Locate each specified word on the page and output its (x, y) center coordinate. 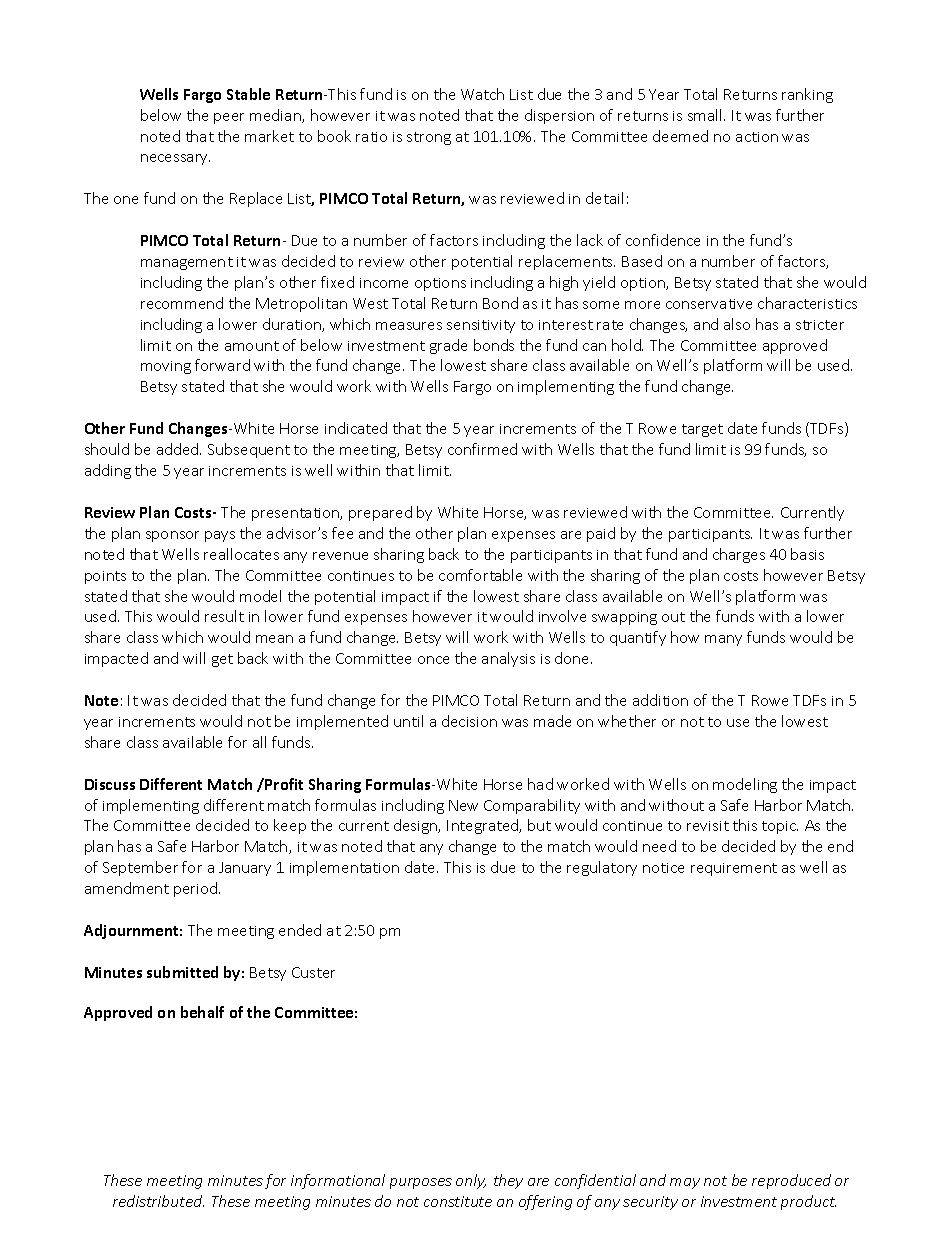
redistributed (158, 1201)
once (433, 660)
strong (429, 138)
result (224, 616)
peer (229, 118)
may (685, 1183)
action (757, 137)
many (723, 640)
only (471, 1181)
